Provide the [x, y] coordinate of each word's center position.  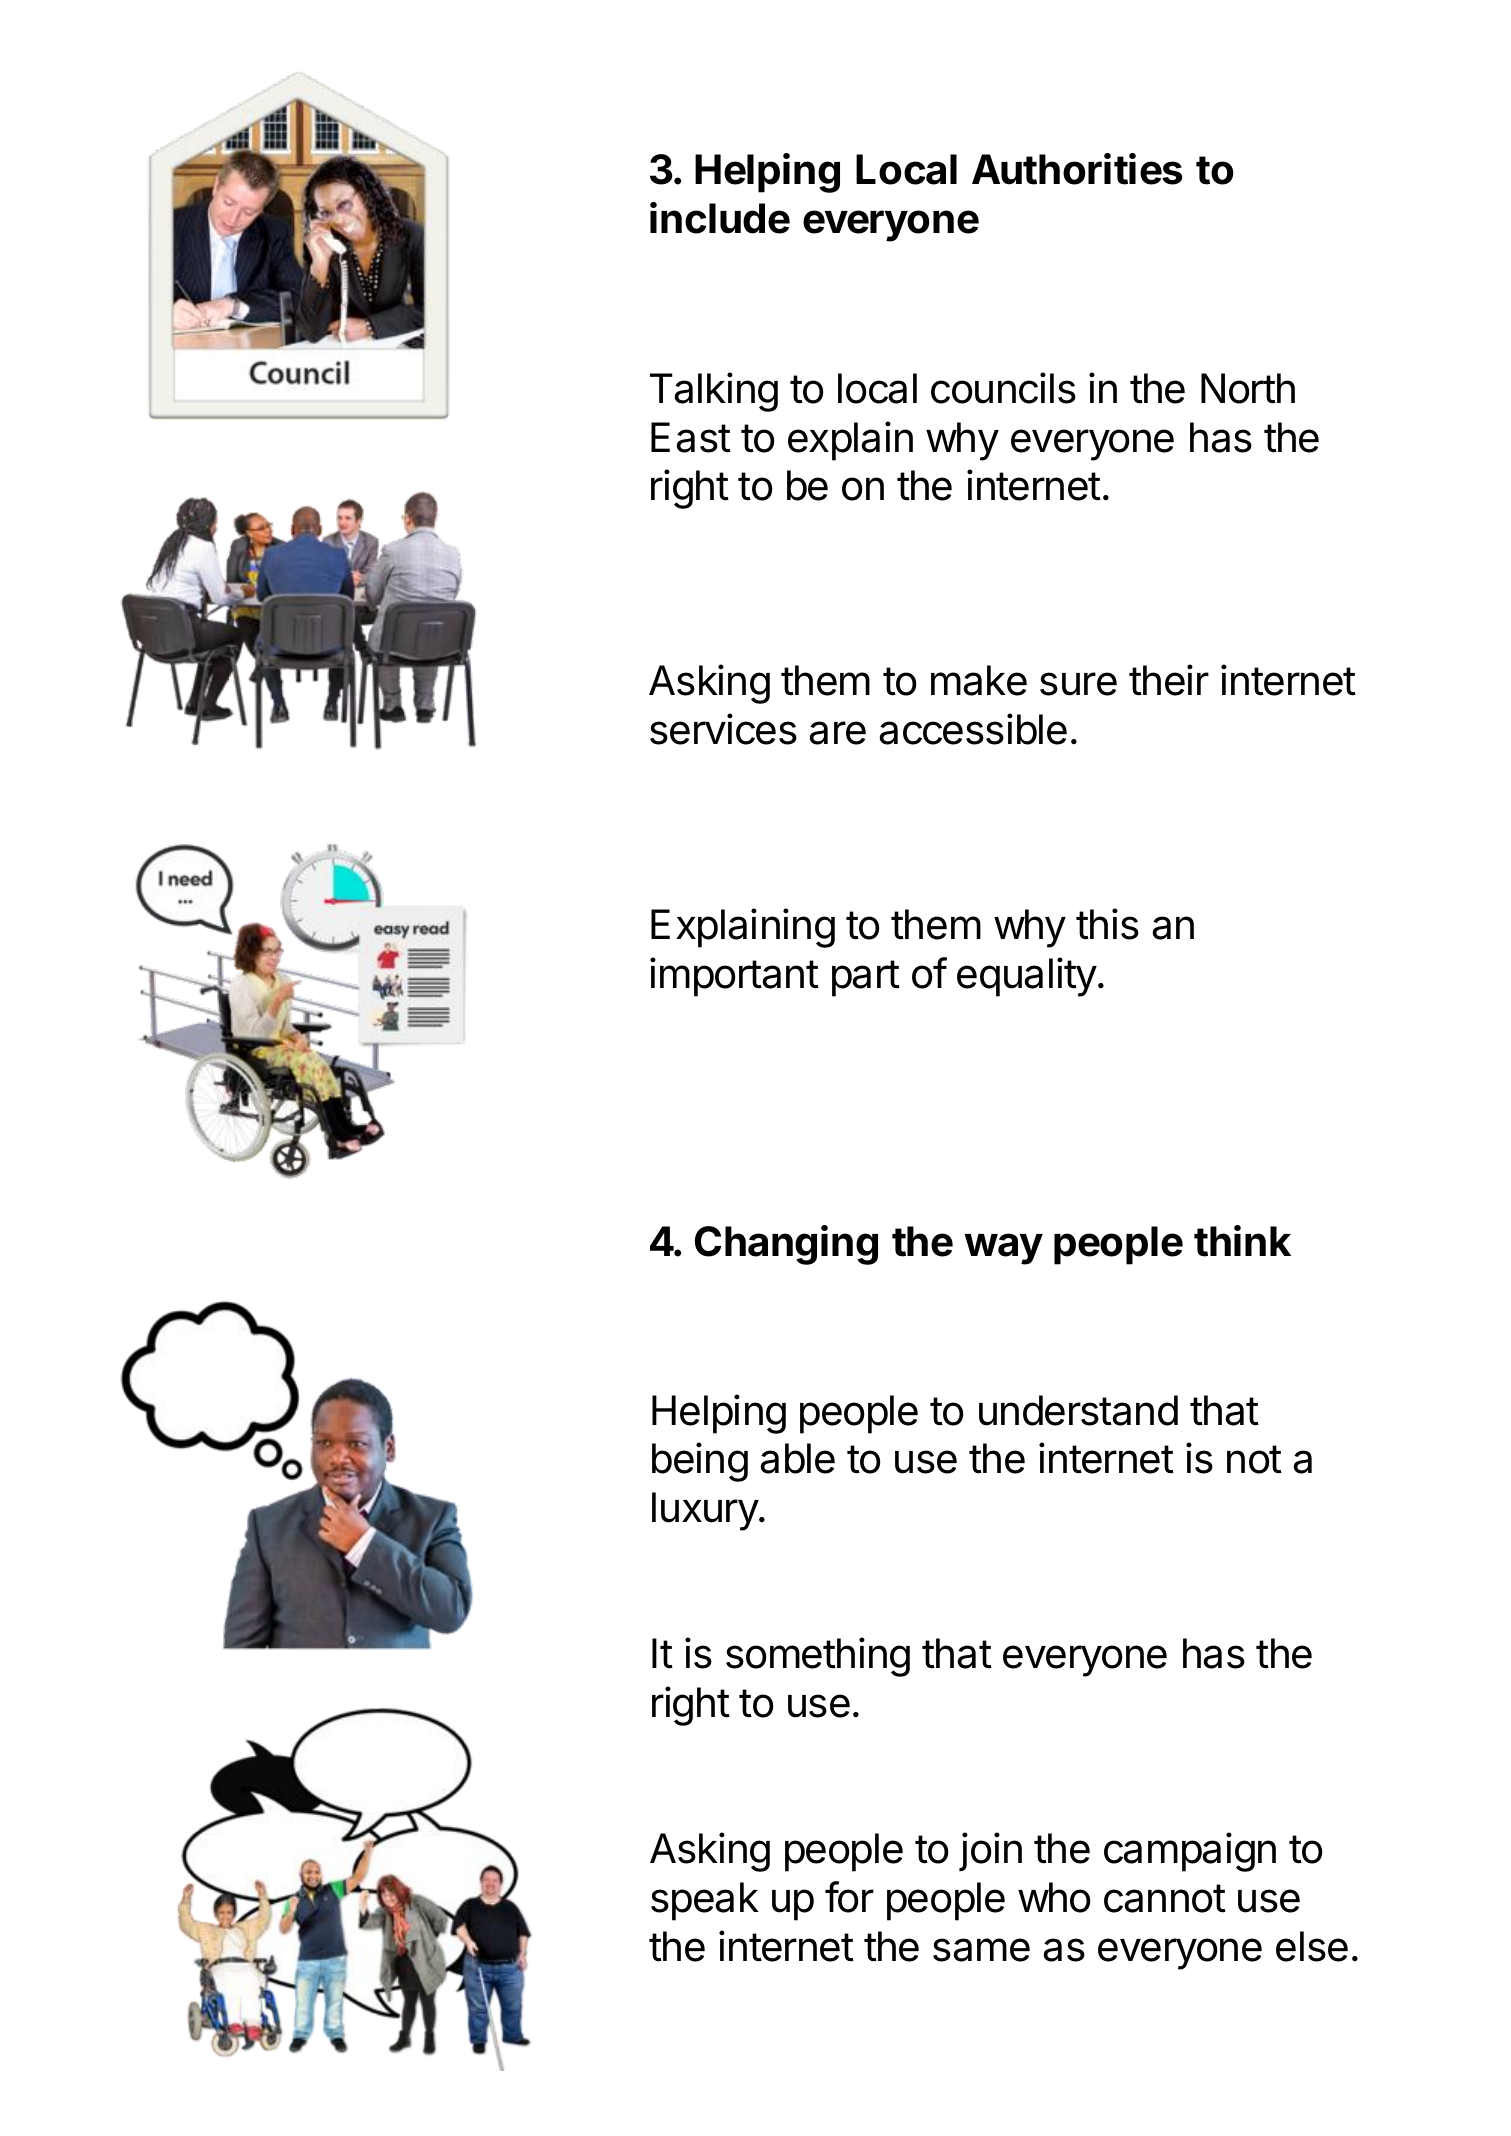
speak [705, 1901]
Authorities [1077, 169]
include [720, 218]
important [734, 977]
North [1248, 388]
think [1242, 1241]
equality [1027, 977]
